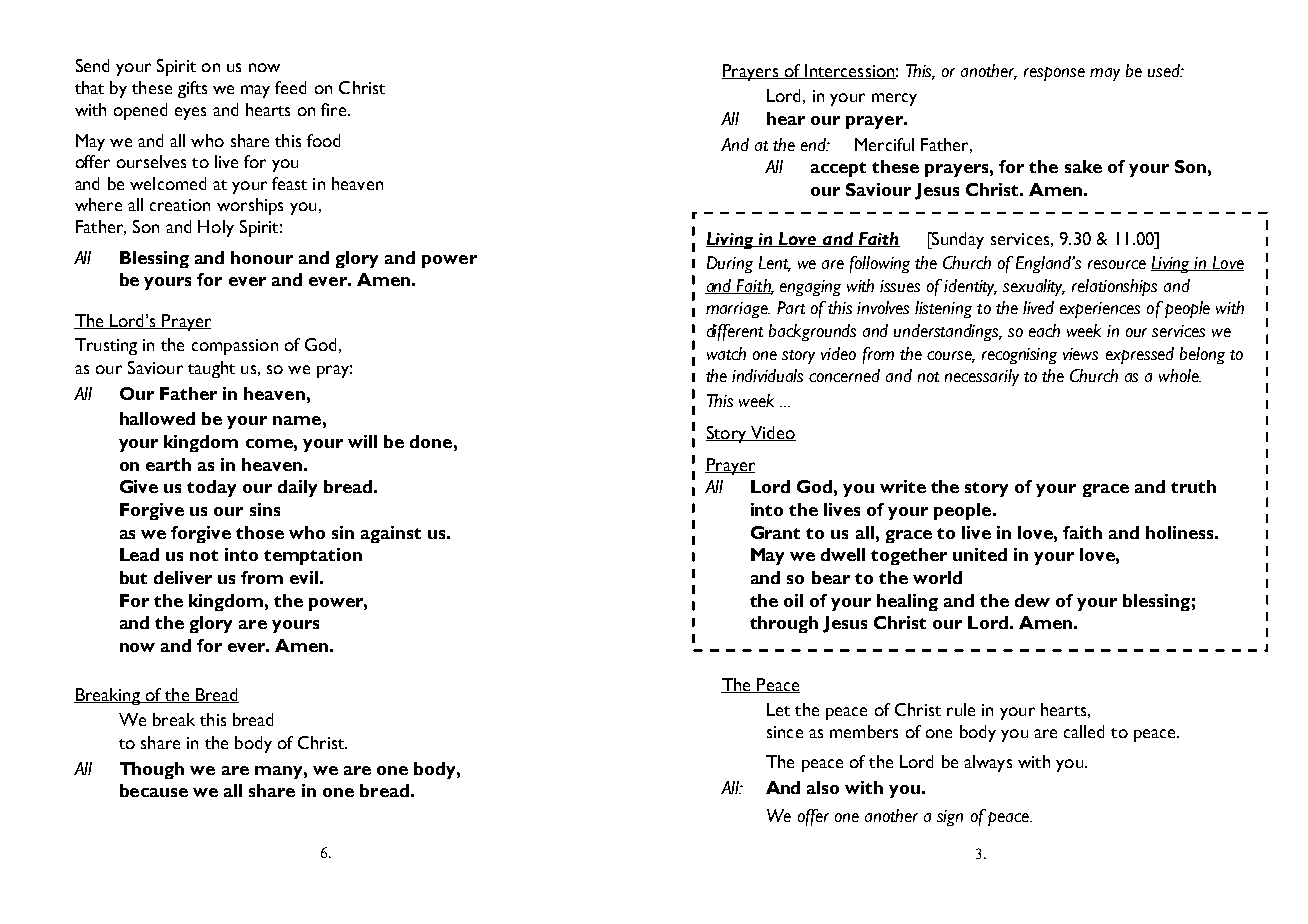 This image has height=924, width=1308. What do you see at coordinates (133, 577) in the image?
I see `but` at bounding box center [133, 577].
